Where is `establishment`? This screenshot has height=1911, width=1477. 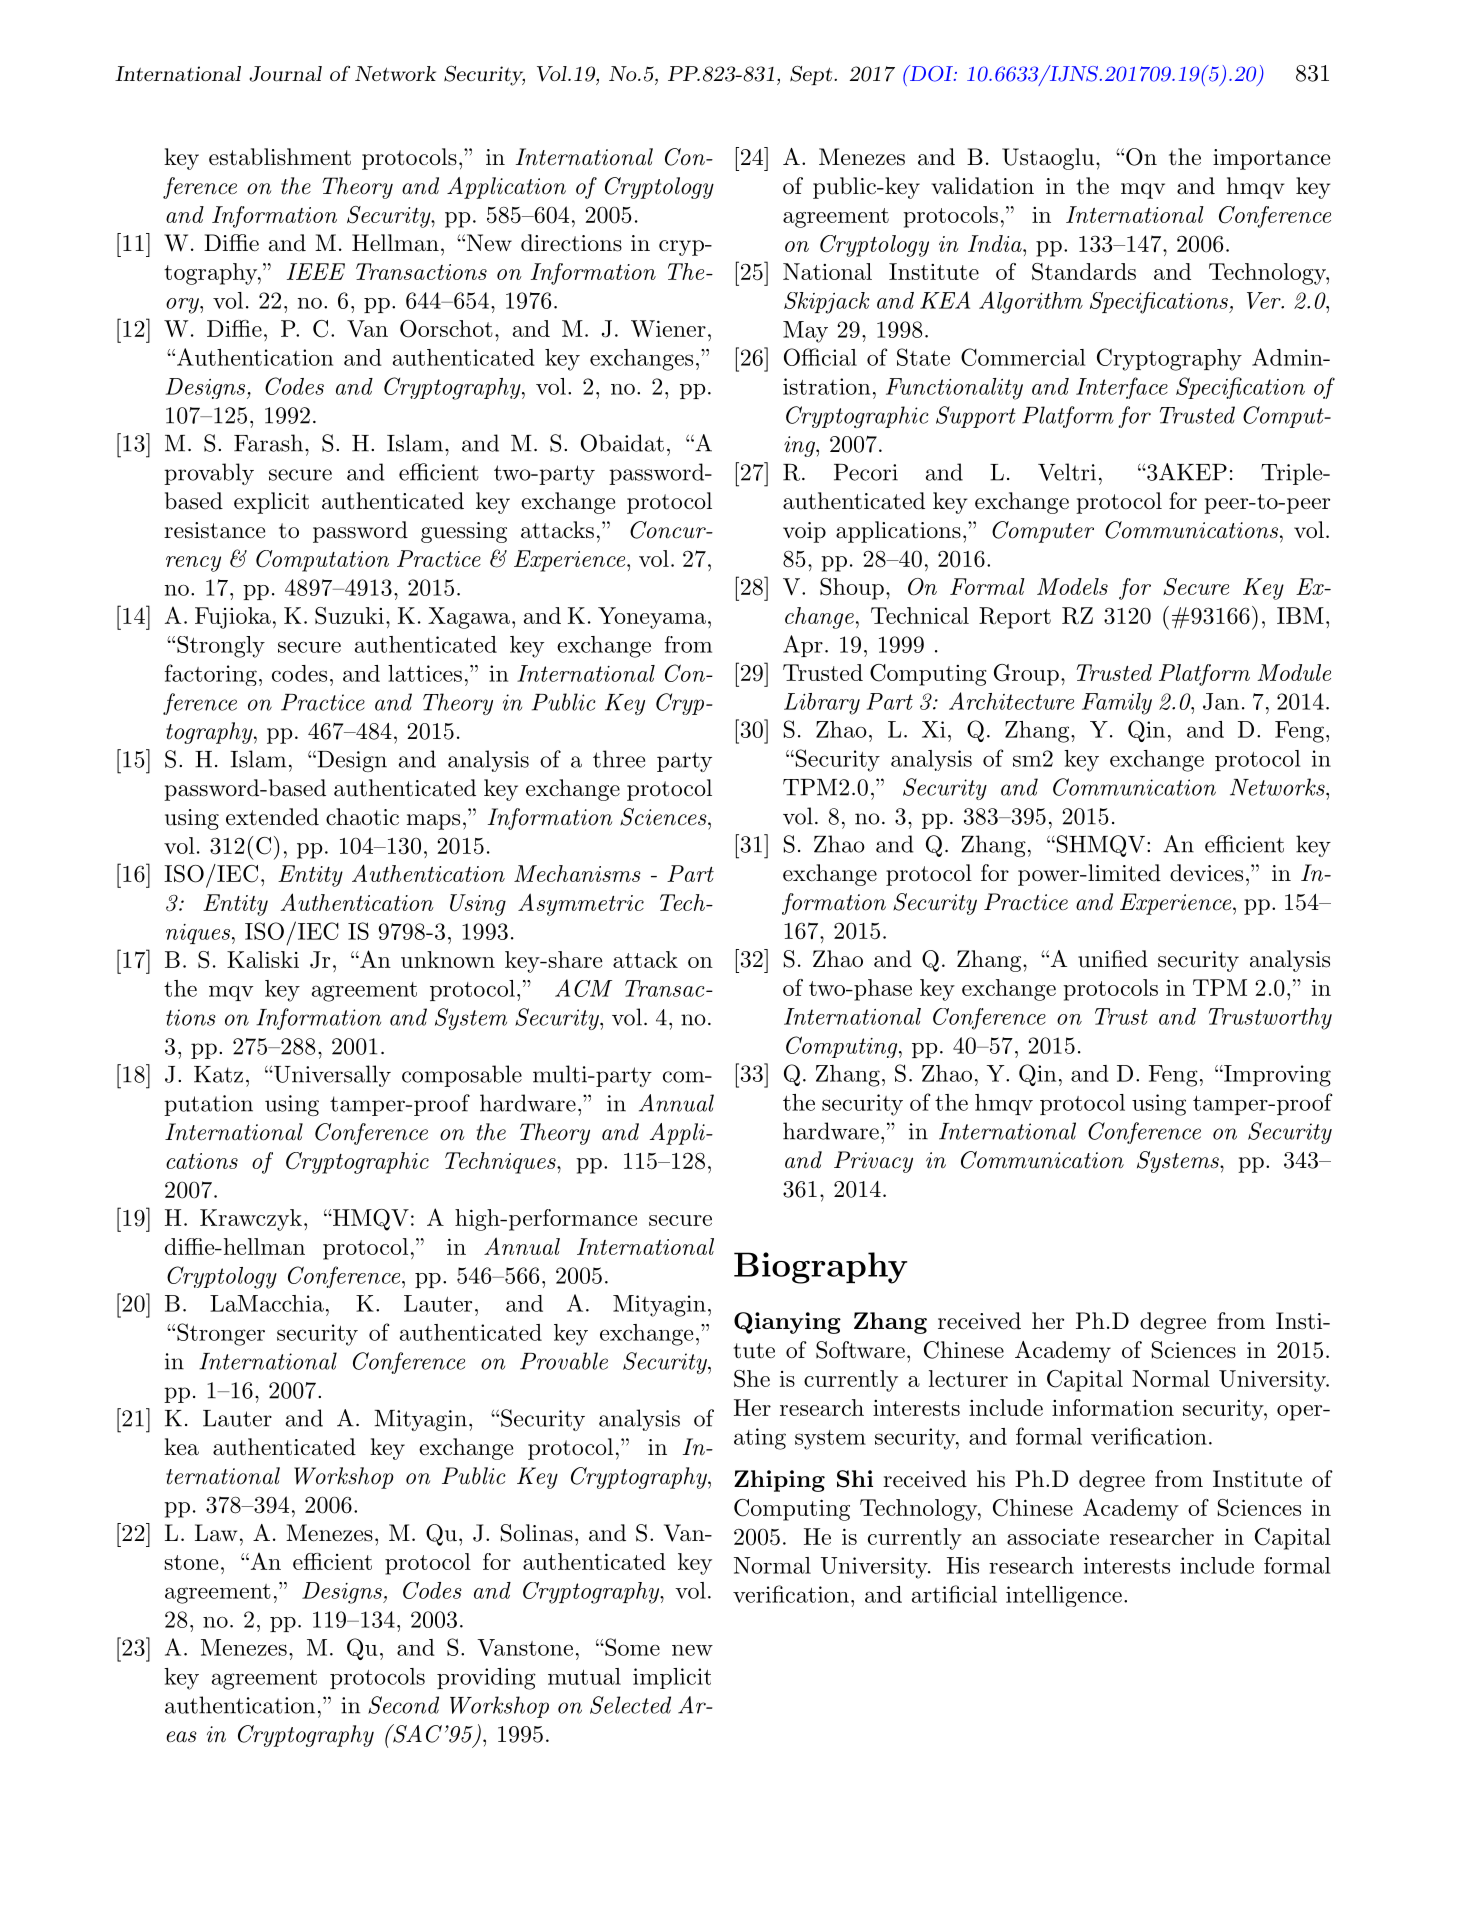
establishment is located at coordinates (280, 157).
